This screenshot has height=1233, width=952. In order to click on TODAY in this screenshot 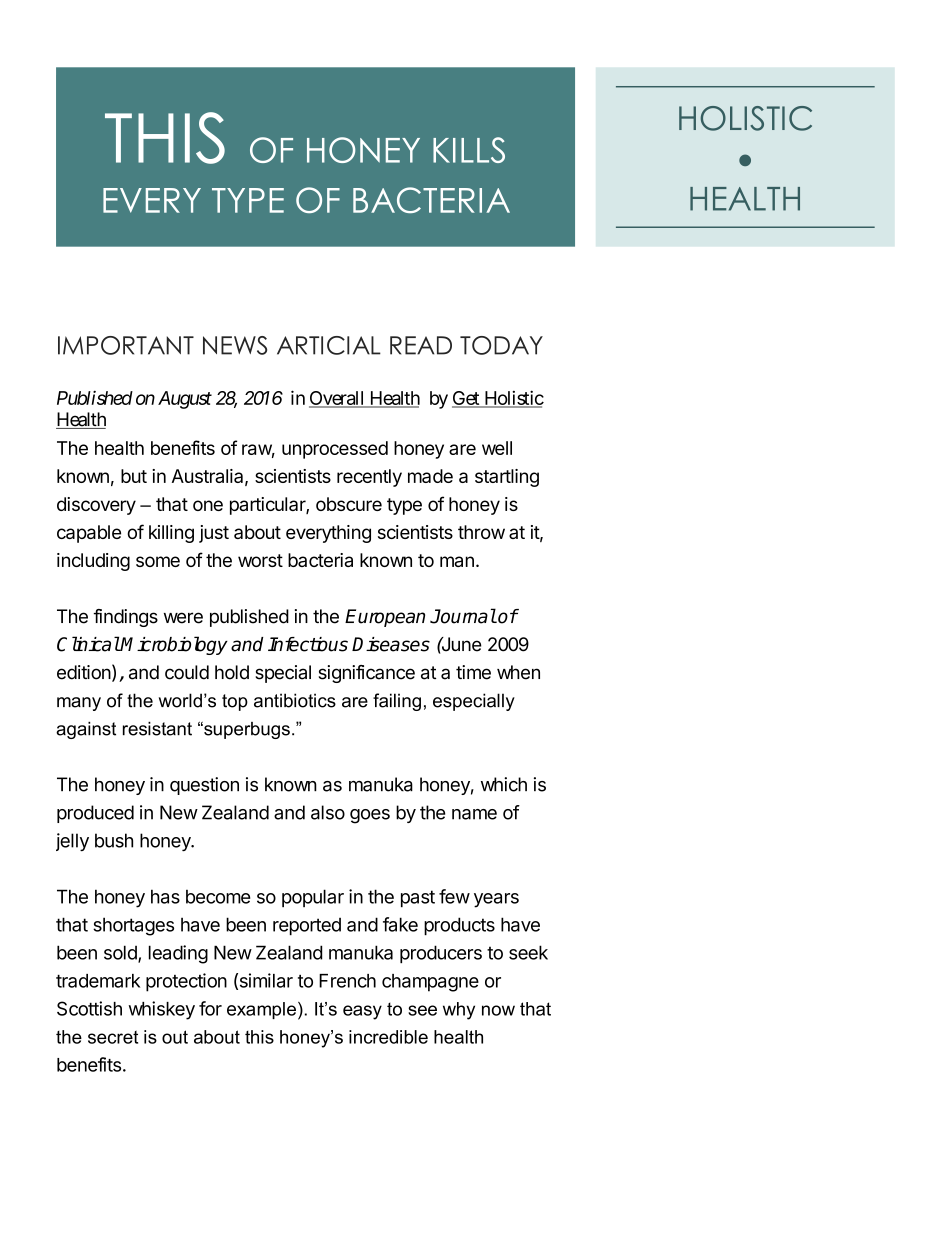, I will do `click(501, 345)`.
